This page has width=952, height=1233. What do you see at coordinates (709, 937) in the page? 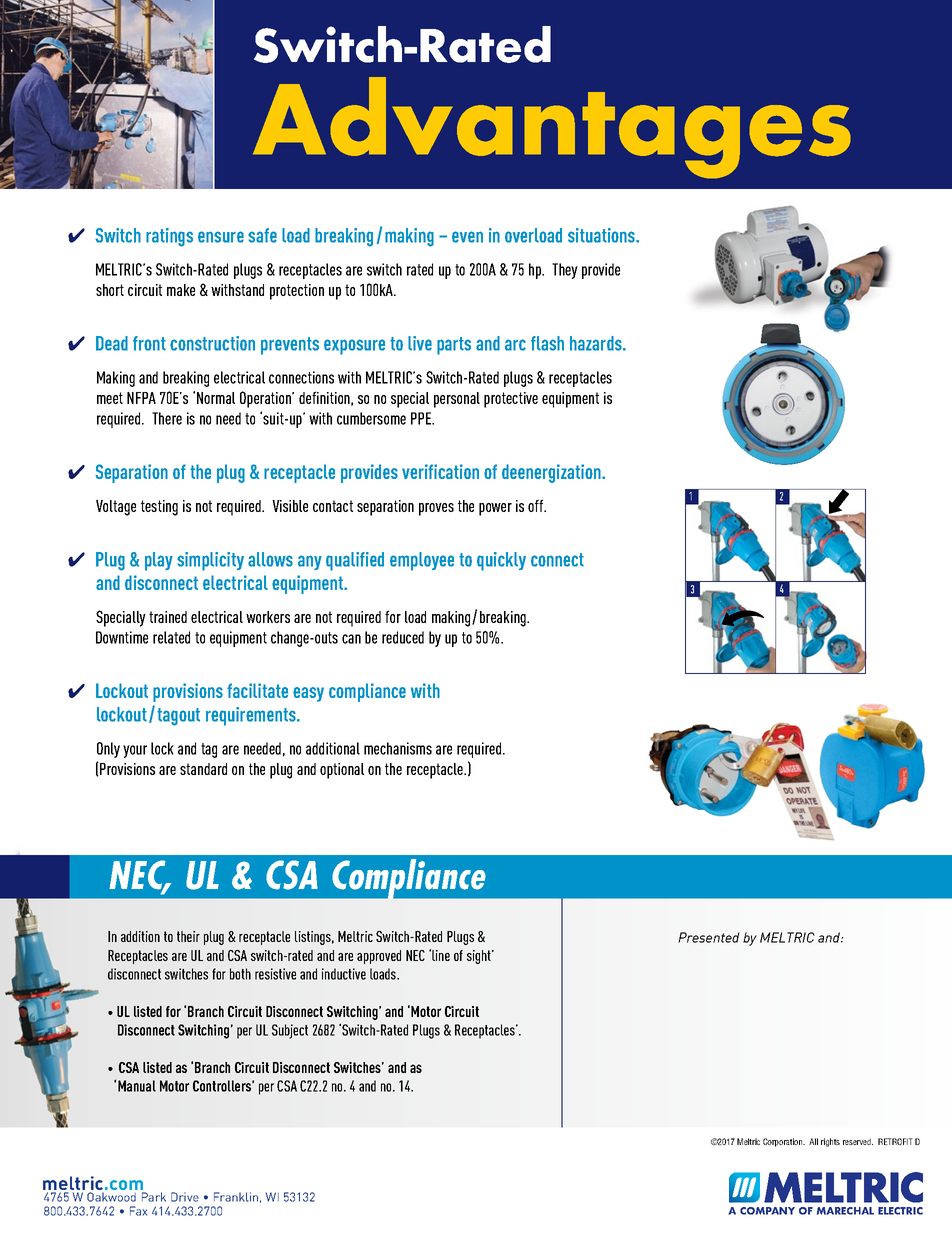
I see `Presented` at bounding box center [709, 937].
